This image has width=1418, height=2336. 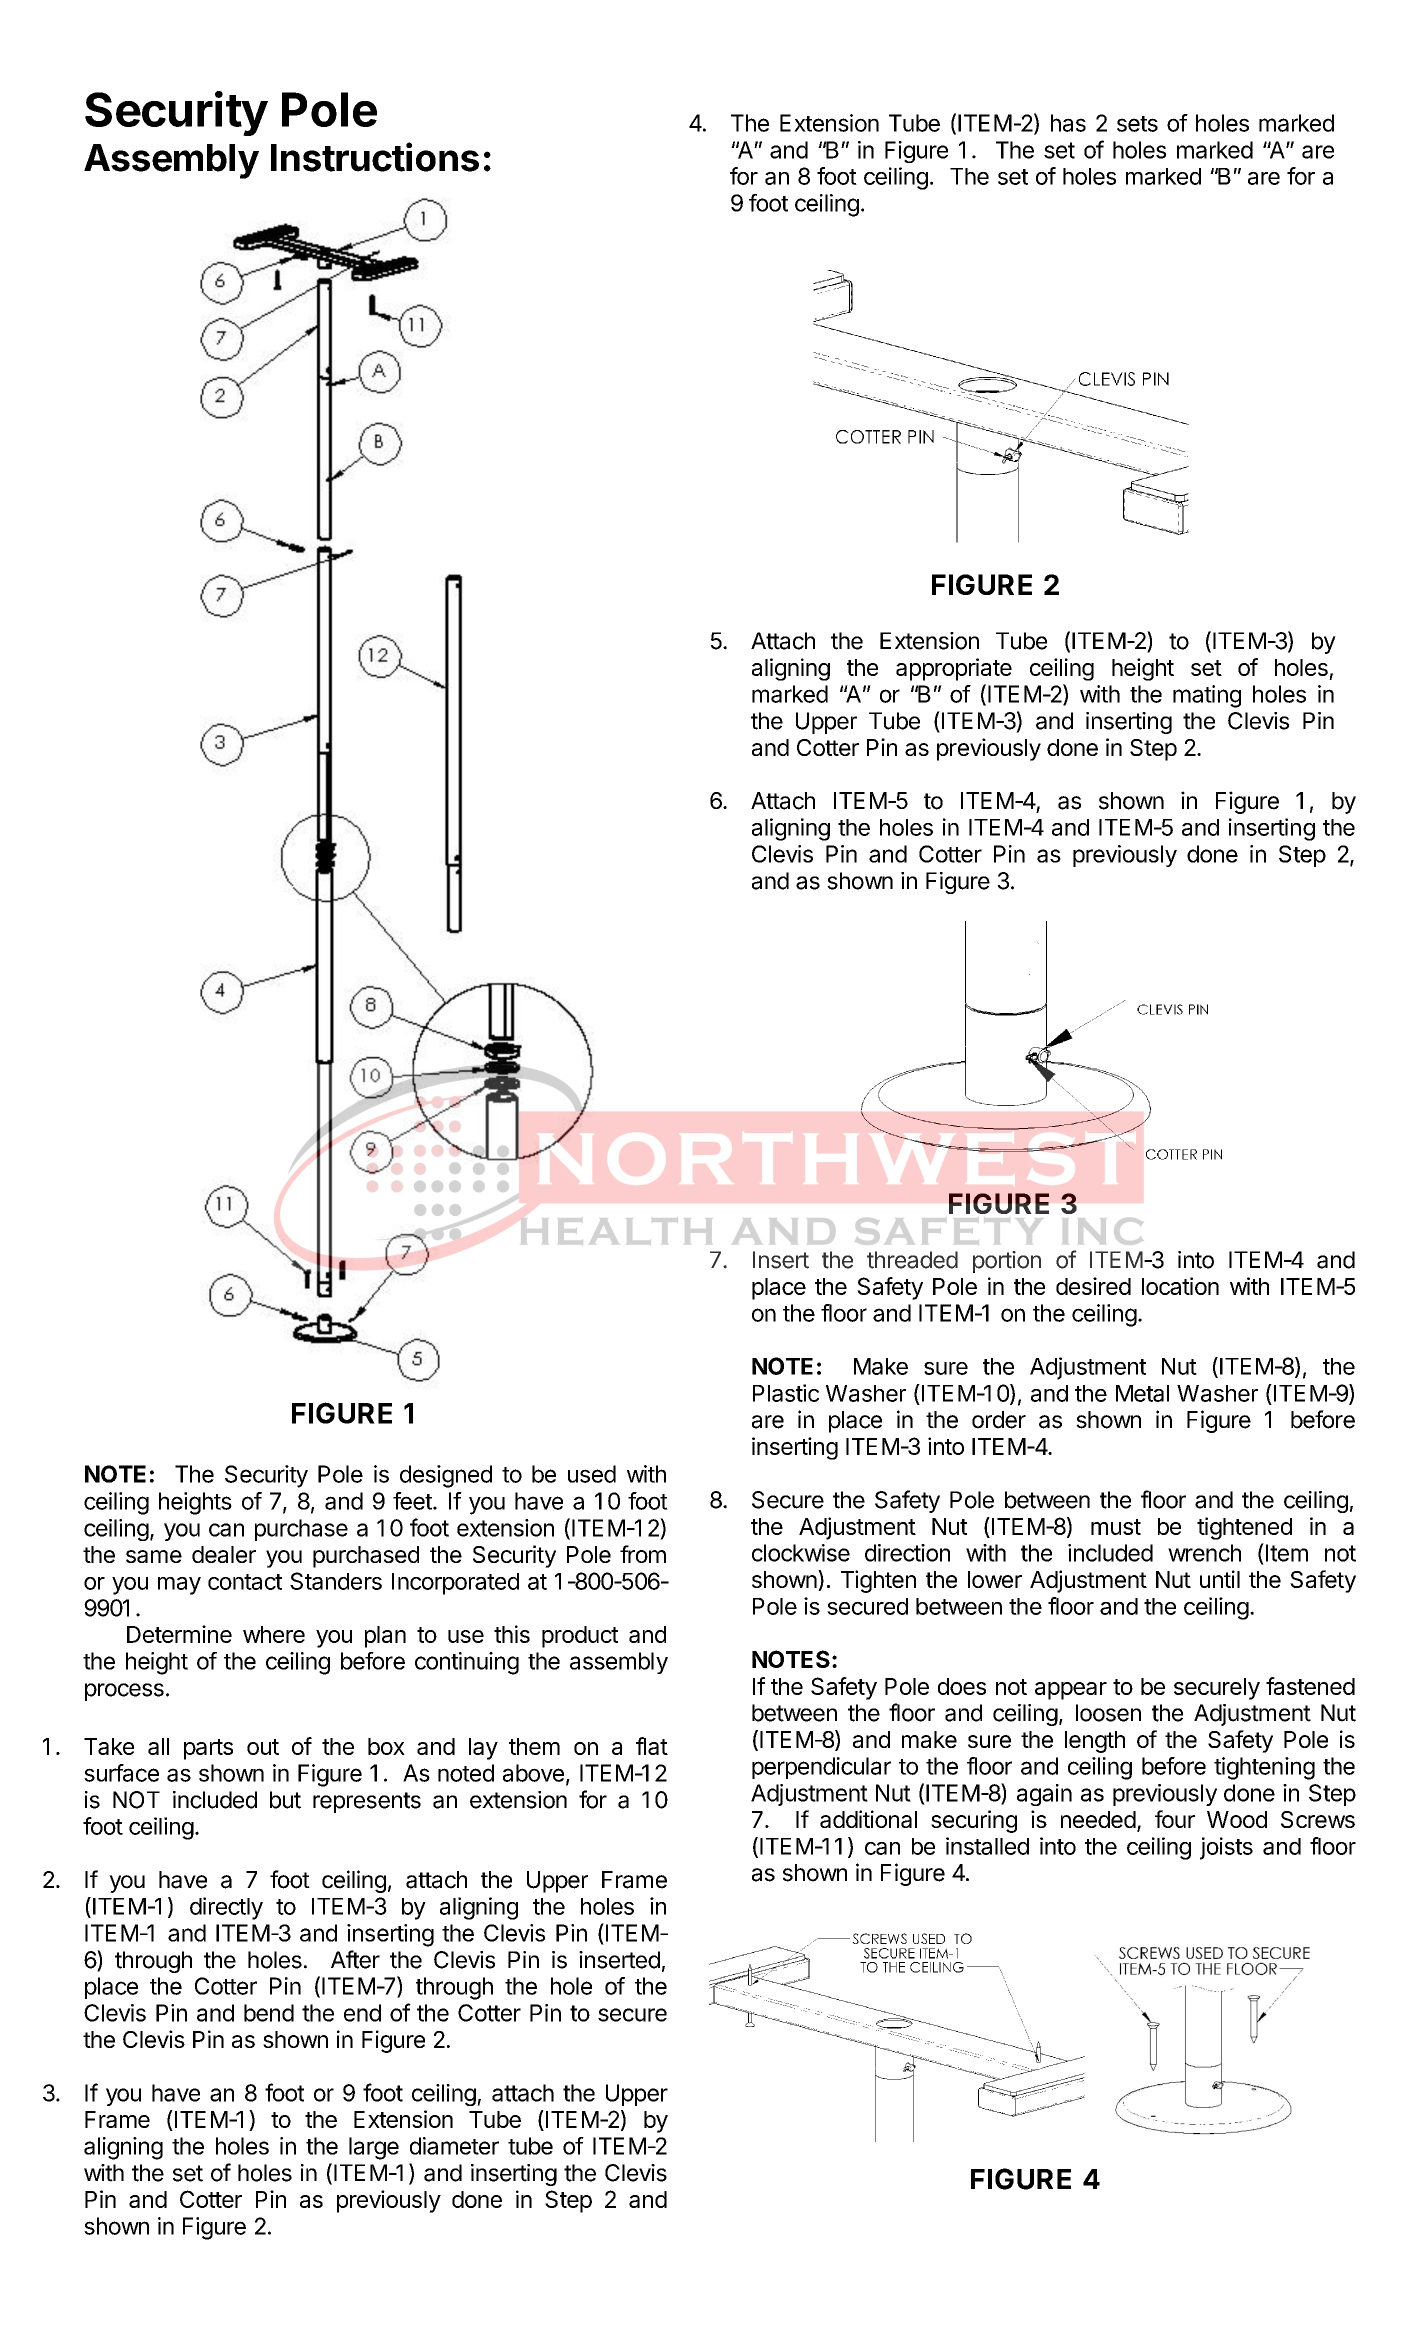 What do you see at coordinates (1142, 1393) in the image?
I see `Metal` at bounding box center [1142, 1393].
